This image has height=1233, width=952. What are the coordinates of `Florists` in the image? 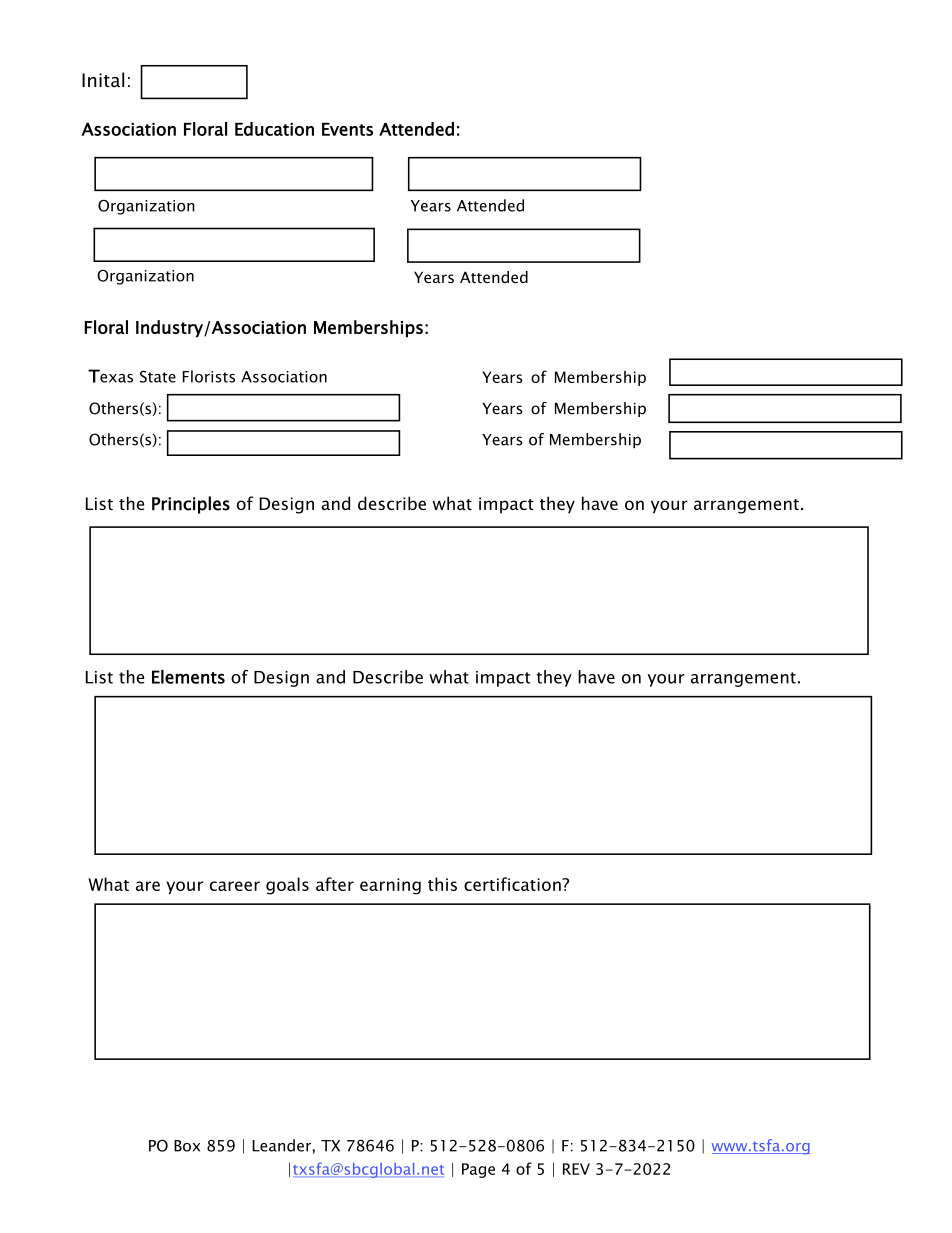 It's located at (209, 376).
